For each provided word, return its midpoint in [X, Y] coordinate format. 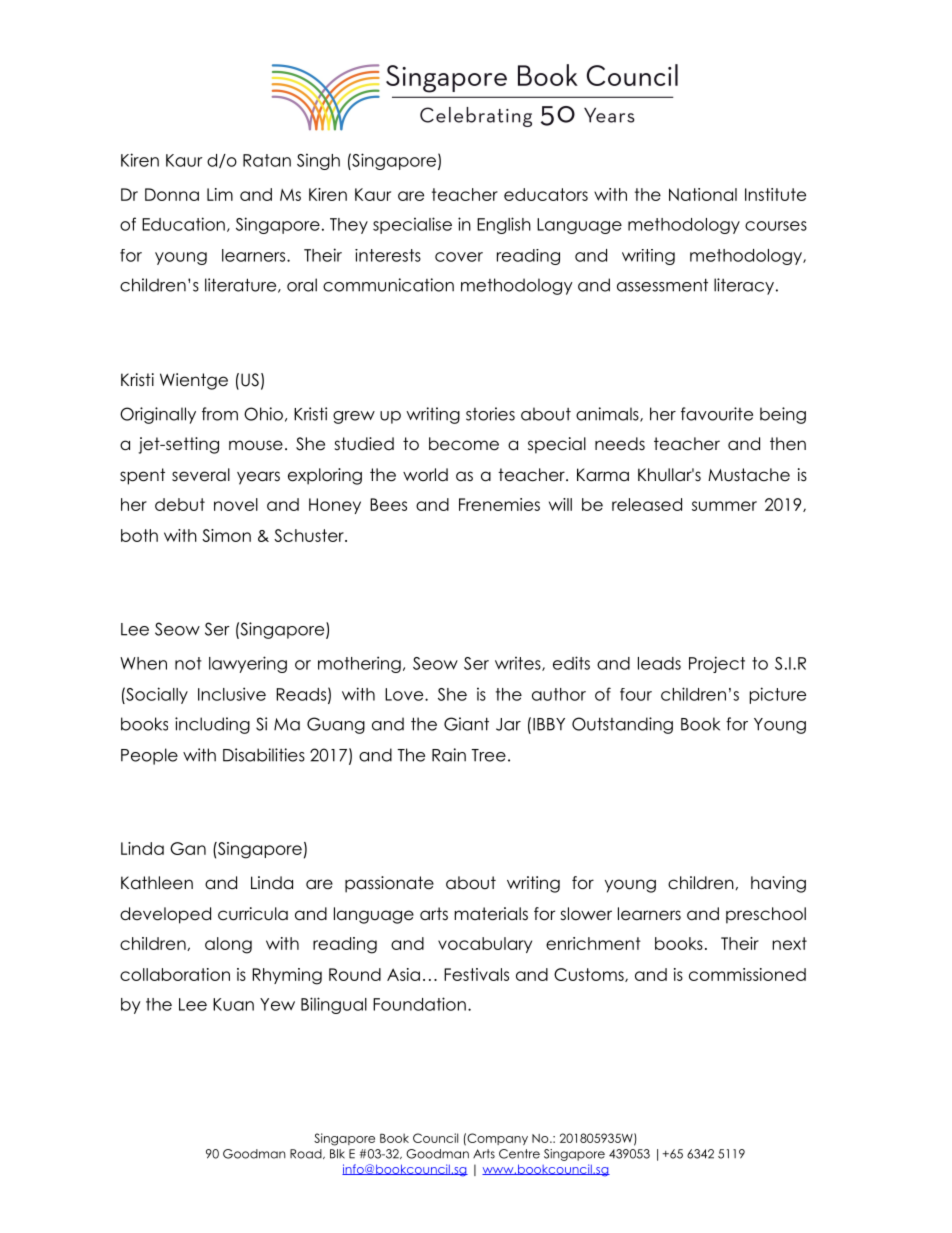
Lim [220, 194]
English [504, 225]
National [703, 194]
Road [307, 1154]
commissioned [747, 974]
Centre [519, 1154]
